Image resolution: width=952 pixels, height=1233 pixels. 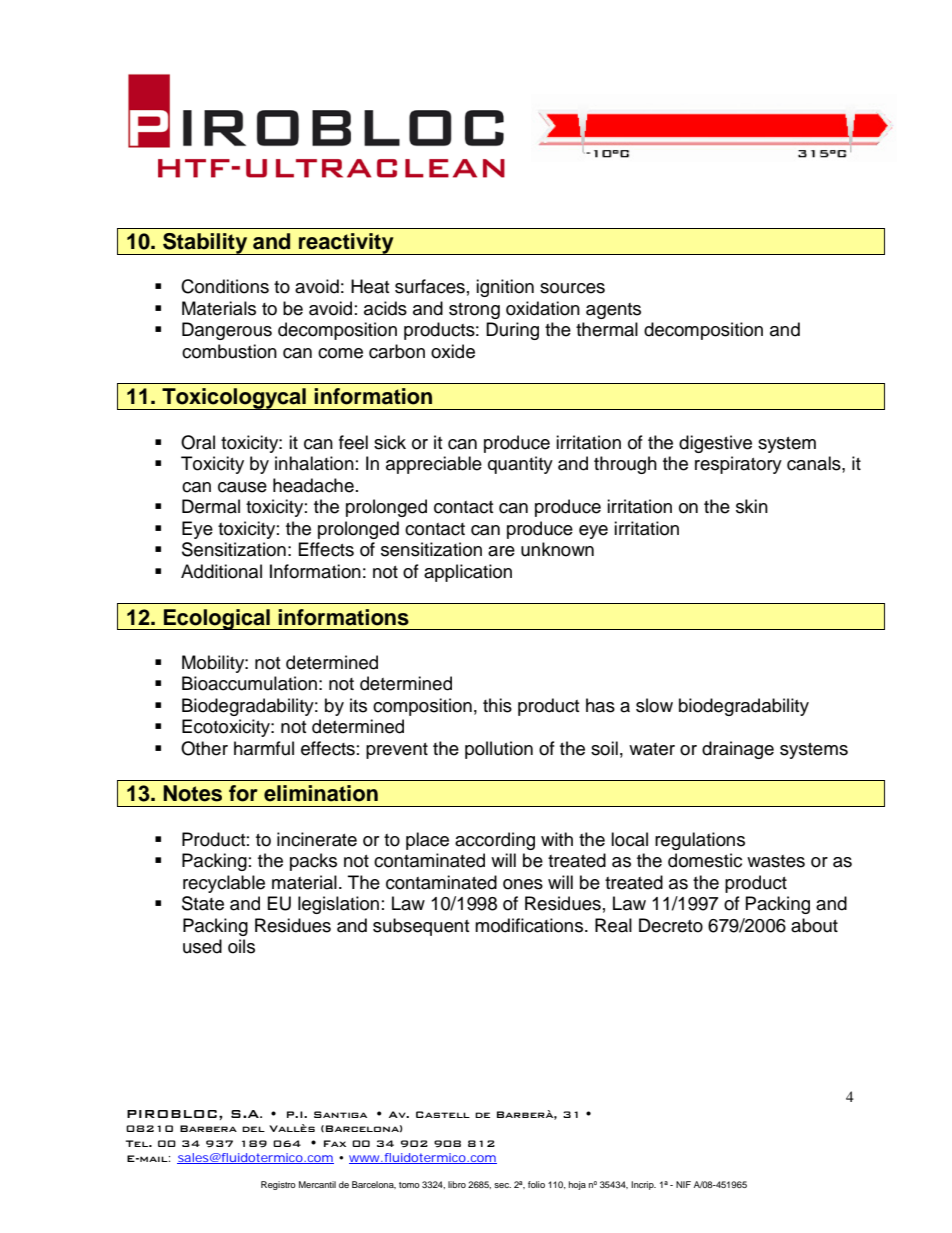 I want to click on this, so click(x=497, y=705).
